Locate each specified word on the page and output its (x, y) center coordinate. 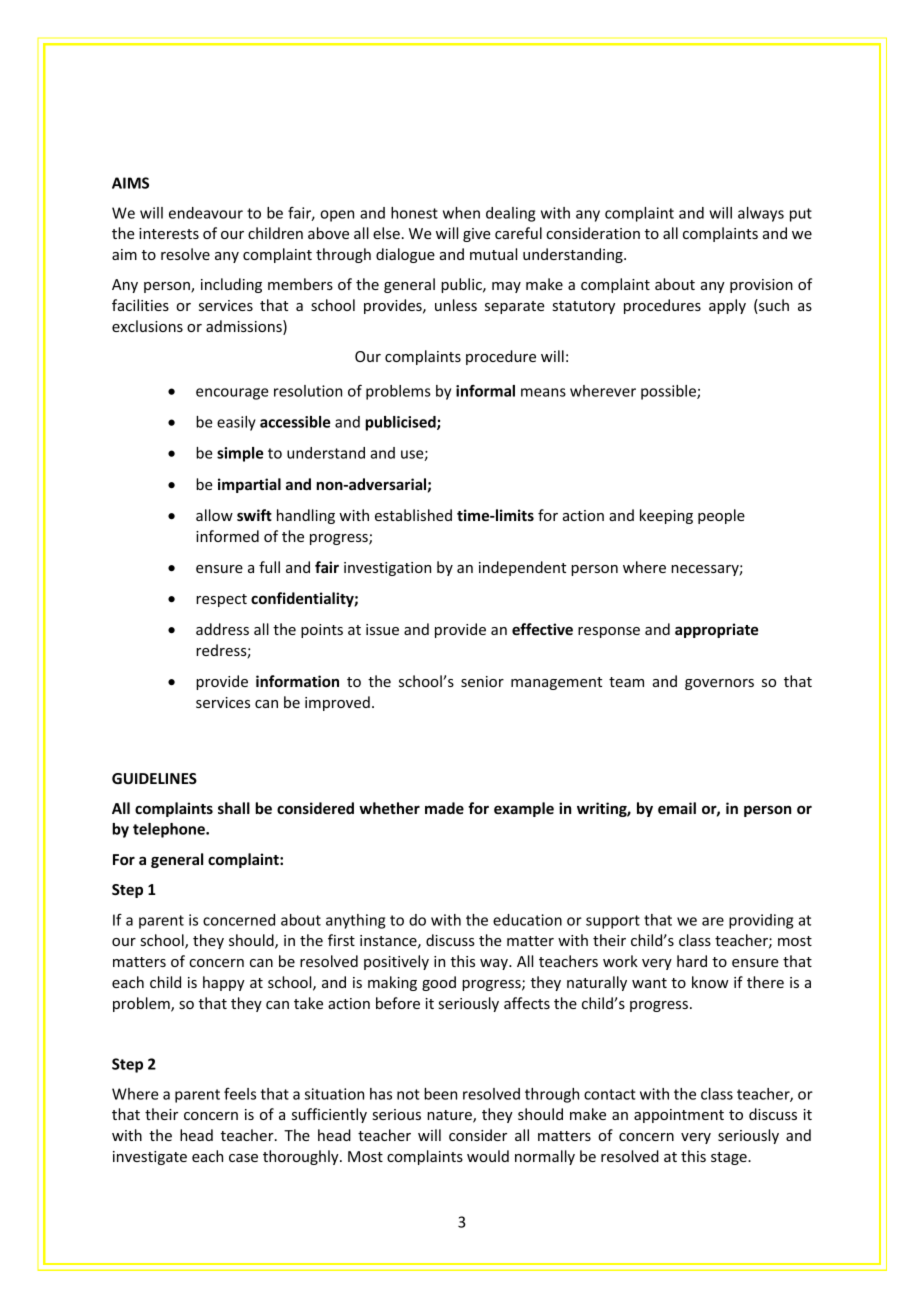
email (677, 808)
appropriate (716, 630)
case (243, 1158)
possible (669, 392)
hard (692, 961)
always (761, 214)
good (439, 983)
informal (485, 391)
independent (522, 568)
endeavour (206, 213)
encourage (232, 394)
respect (221, 600)
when (461, 213)
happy (224, 983)
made (444, 808)
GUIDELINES (154, 778)
